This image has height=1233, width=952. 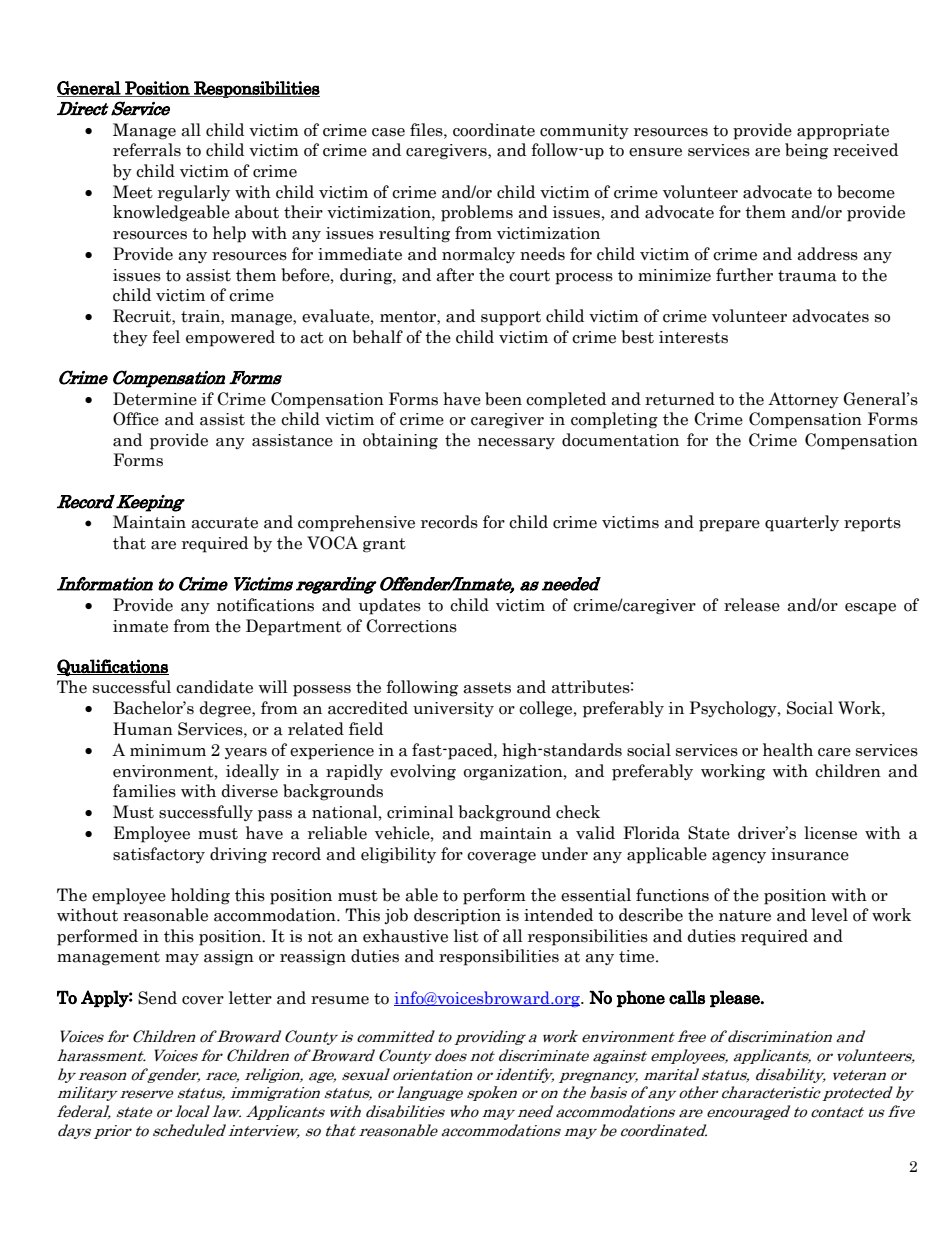 I want to click on referrals, so click(x=147, y=150).
